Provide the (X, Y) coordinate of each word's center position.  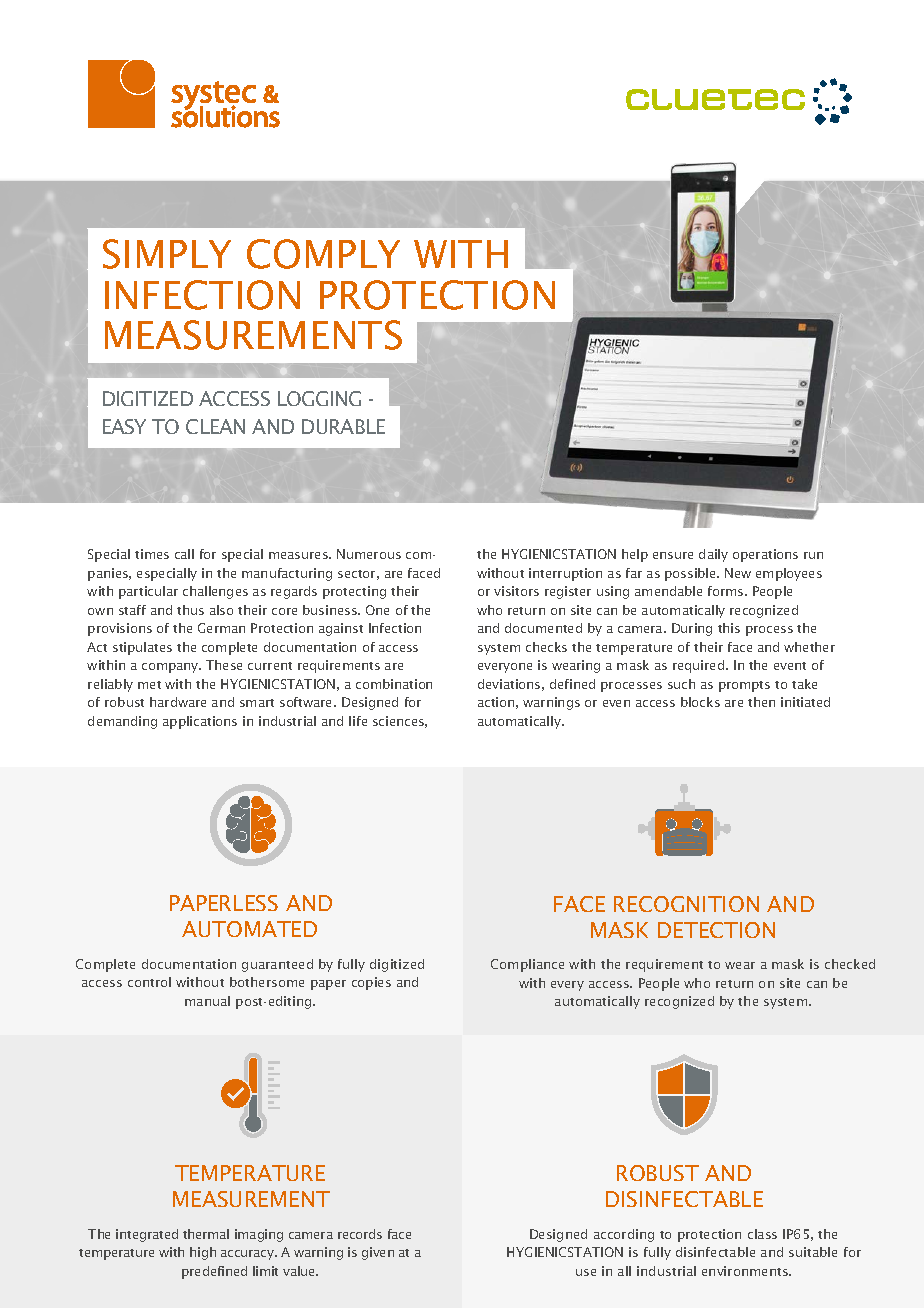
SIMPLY (167, 254)
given (378, 1253)
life (358, 721)
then (761, 702)
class (762, 1234)
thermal (206, 1234)
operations (765, 555)
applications (200, 722)
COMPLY (323, 254)
